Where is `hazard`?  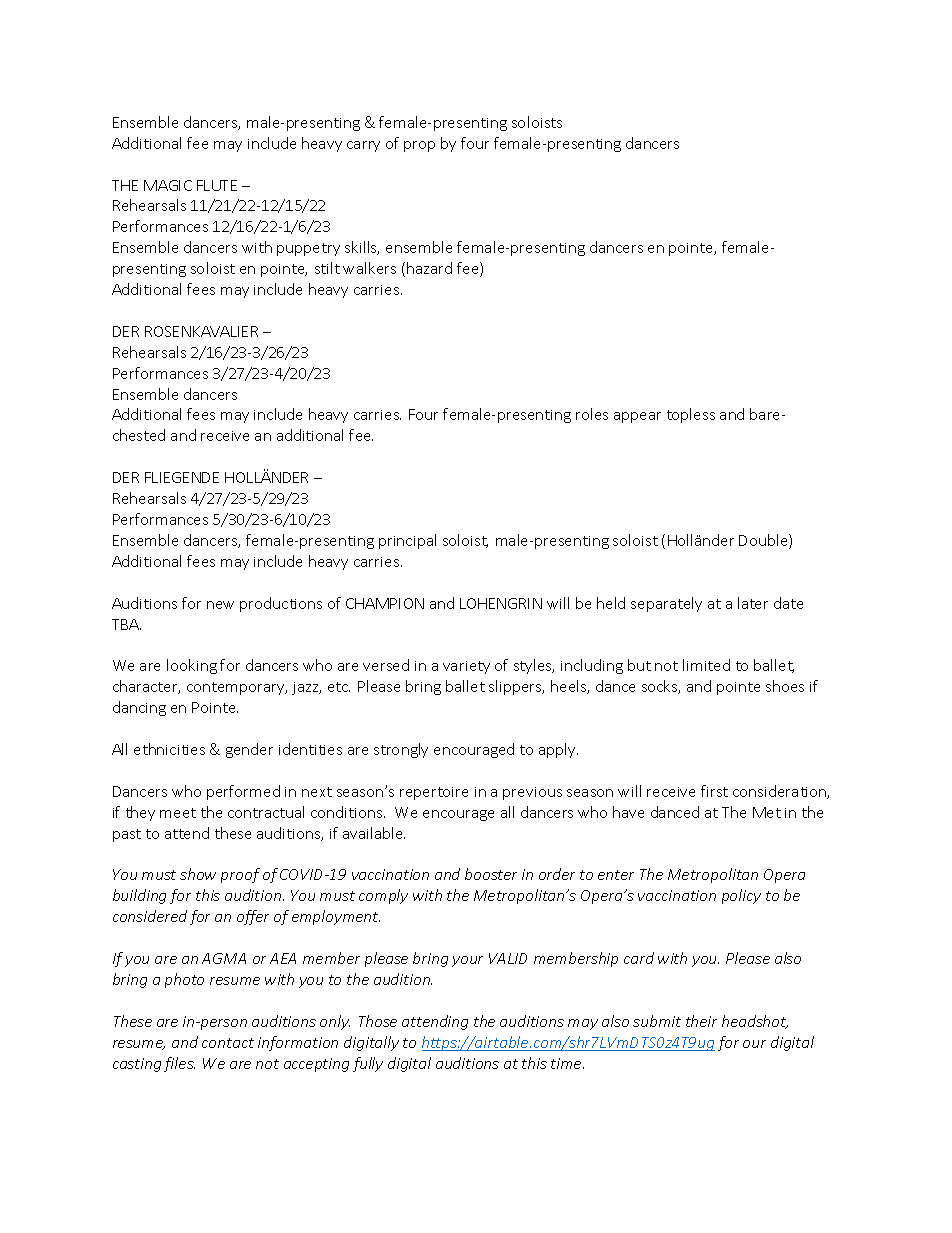 hazard is located at coordinates (429, 268).
